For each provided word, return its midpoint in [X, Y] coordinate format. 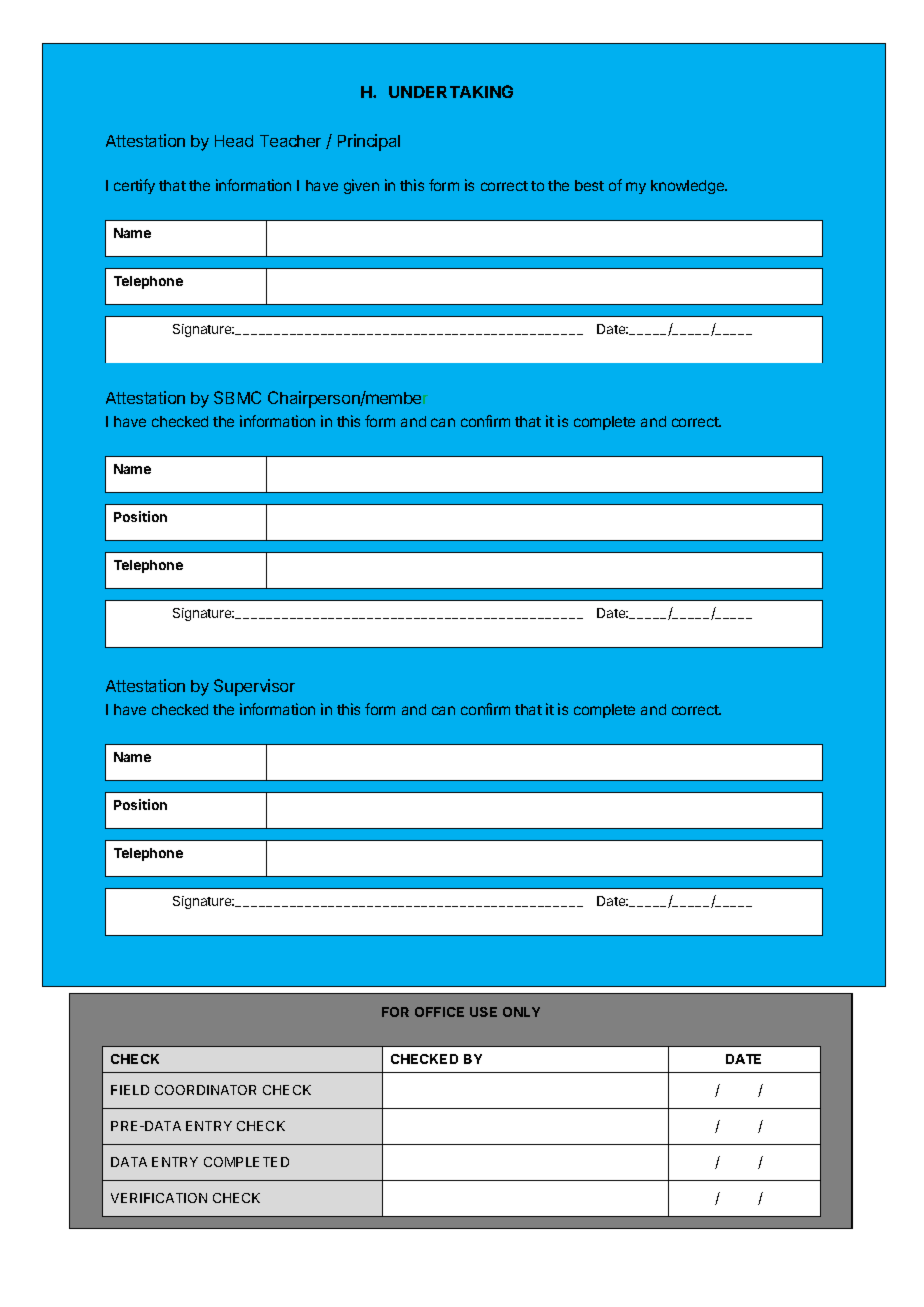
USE [483, 1012]
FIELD [130, 1090]
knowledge [688, 187]
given [361, 186]
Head [234, 141]
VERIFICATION [159, 1198]
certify [134, 186]
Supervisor [254, 687]
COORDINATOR [205, 1090]
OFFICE [439, 1012]
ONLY [521, 1012]
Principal [369, 142]
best [589, 185]
